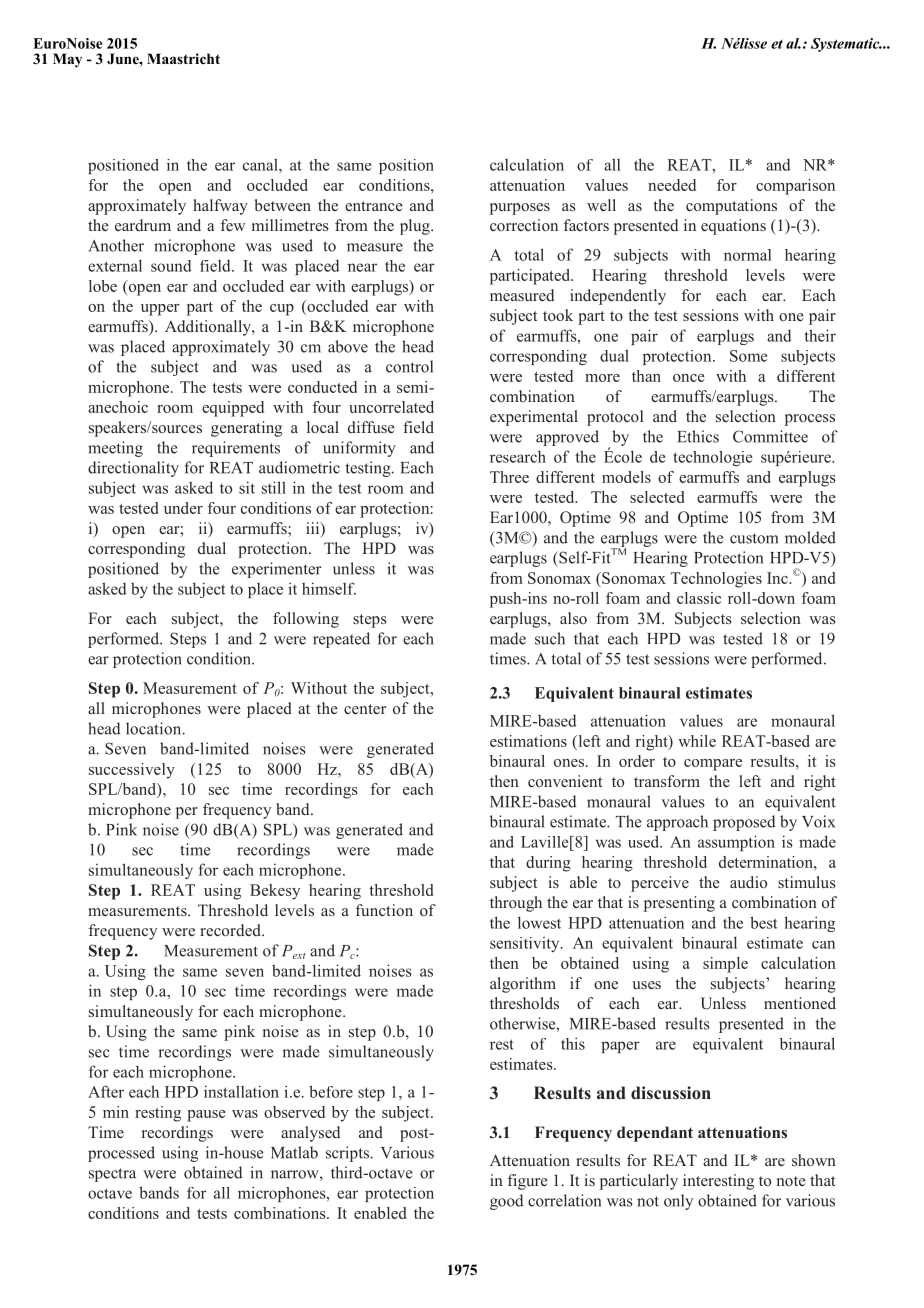 Image resolution: width=924 pixels, height=1308 pixels. What do you see at coordinates (731, 207) in the document?
I see `computations` at bounding box center [731, 207].
